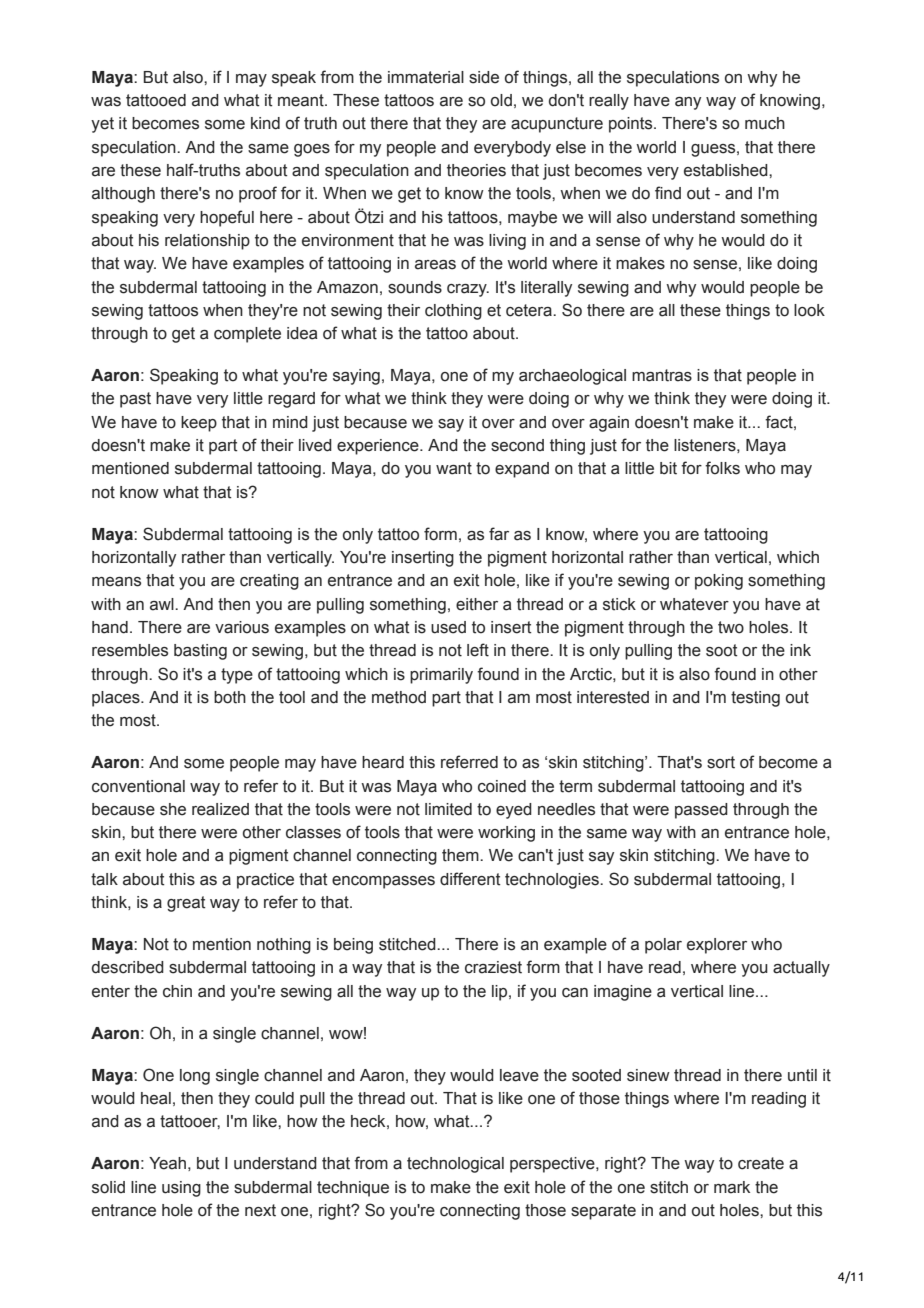  Describe the element at coordinates (688, 103) in the document. I see `any` at that location.
